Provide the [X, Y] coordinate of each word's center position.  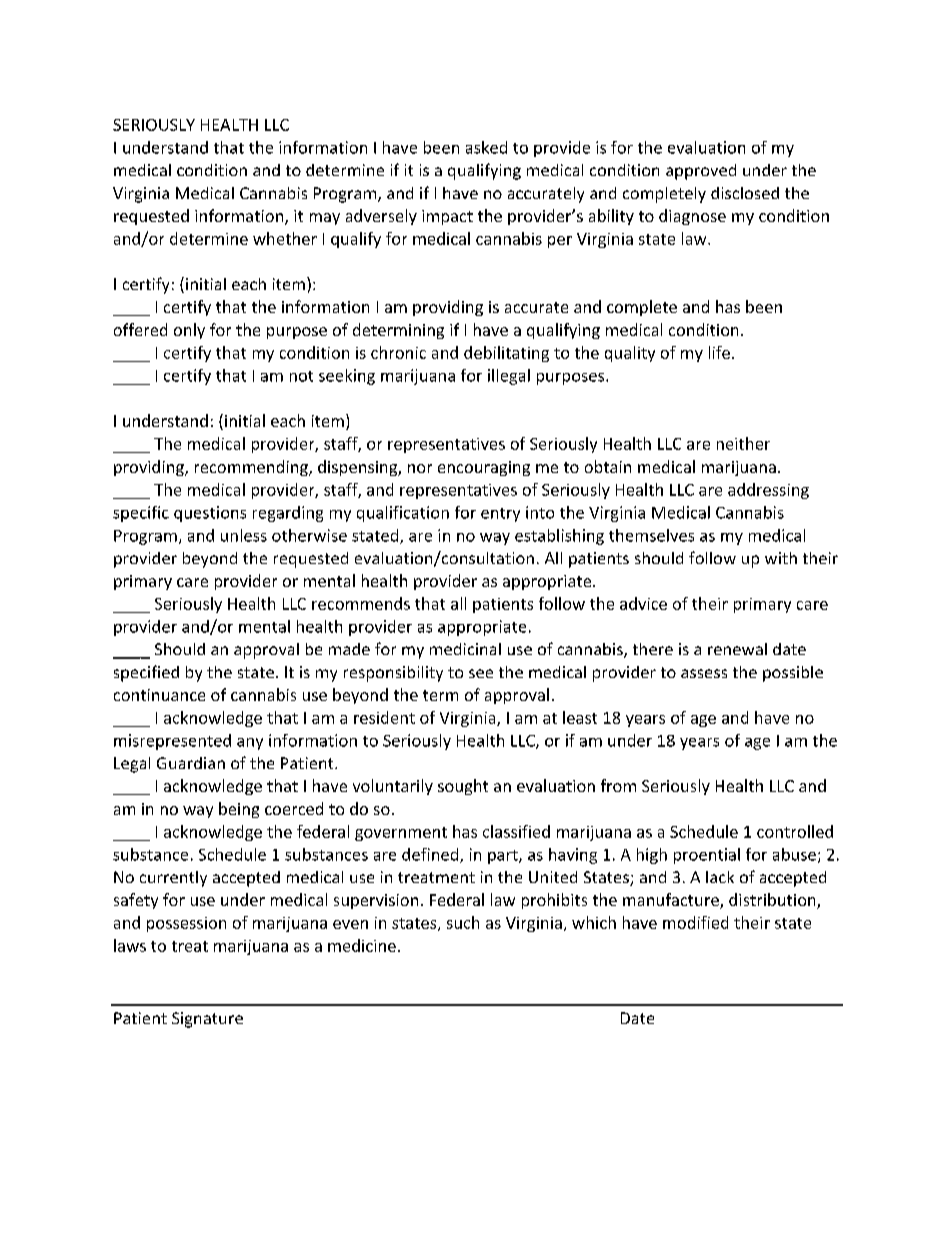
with [781, 558]
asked [486, 147]
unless [244, 535]
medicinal [465, 649]
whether [285, 238]
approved [701, 172]
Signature [207, 1020]
